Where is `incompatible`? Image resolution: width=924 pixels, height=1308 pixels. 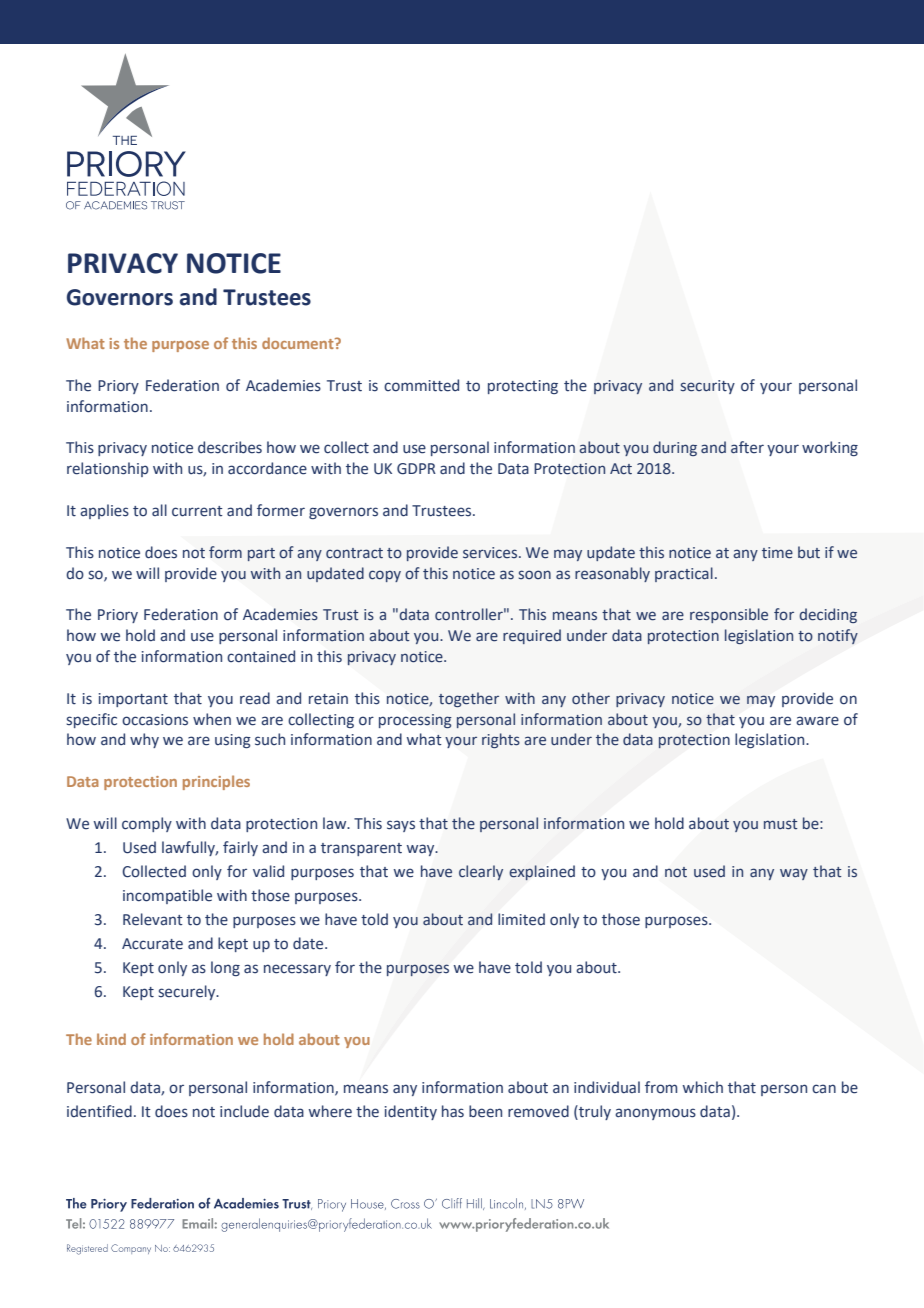
incompatible is located at coordinates (167, 896).
